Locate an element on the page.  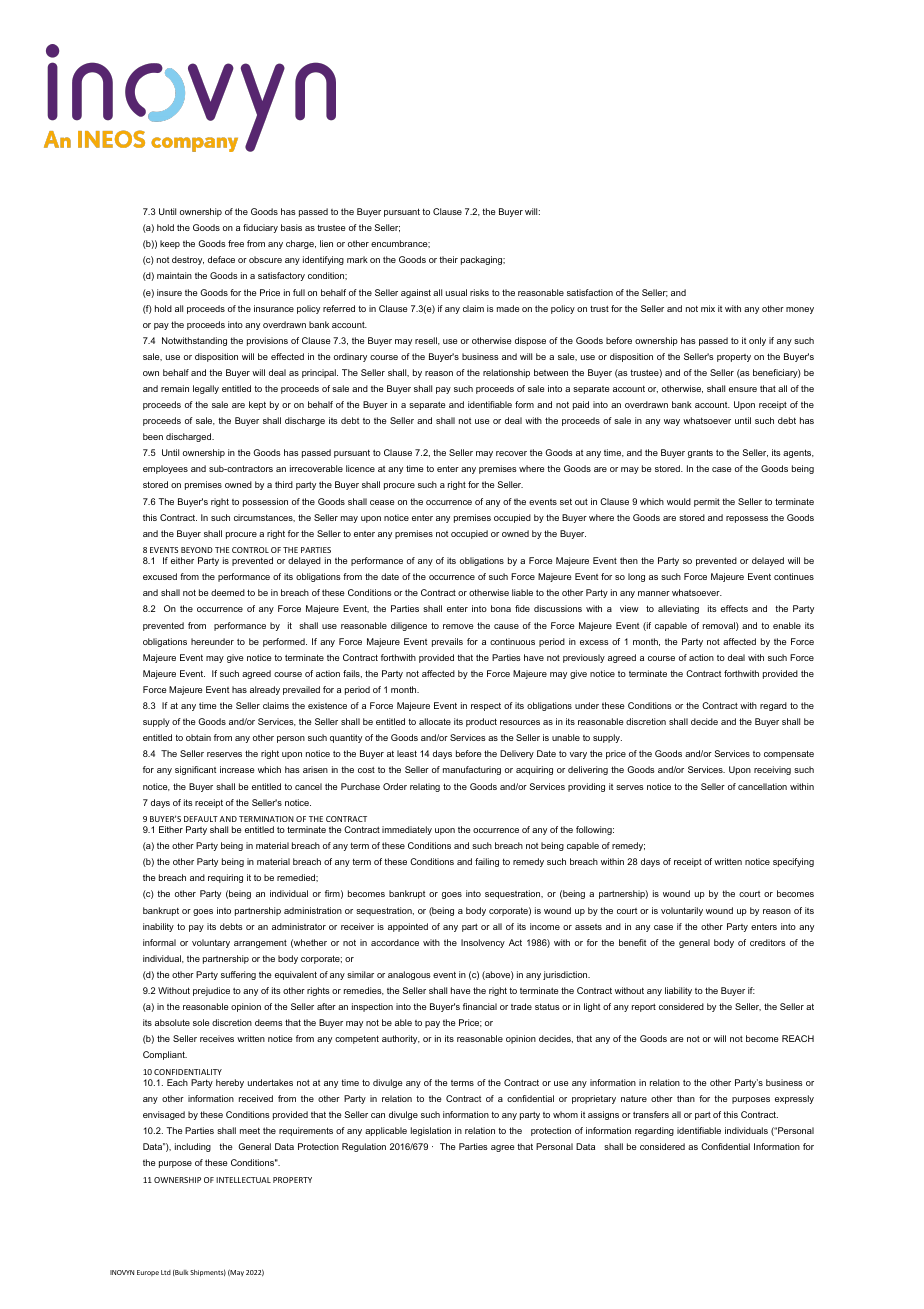
deface is located at coordinates (221, 259).
